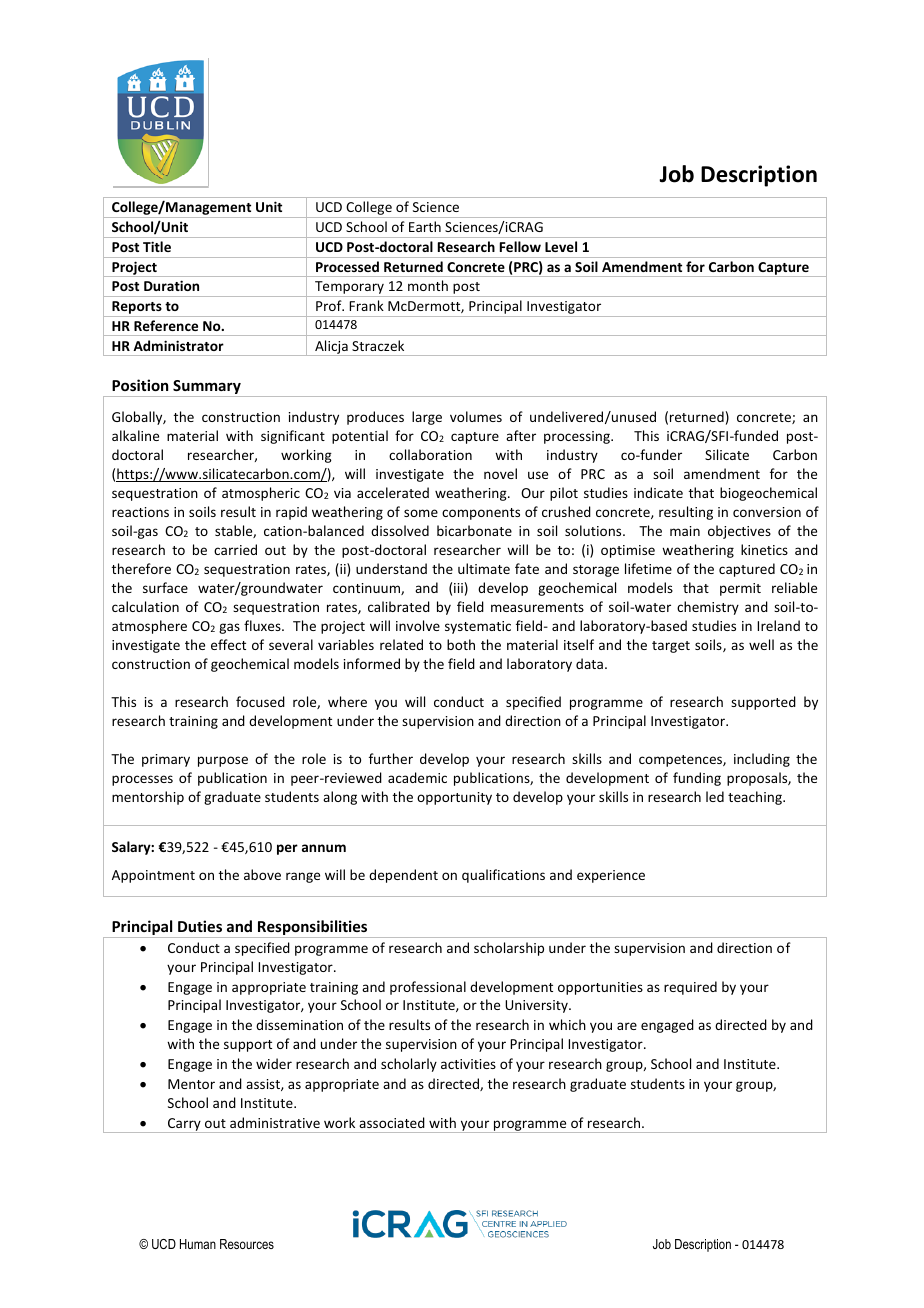  What do you see at coordinates (403, 876) in the screenshot?
I see `dependent` at bounding box center [403, 876].
